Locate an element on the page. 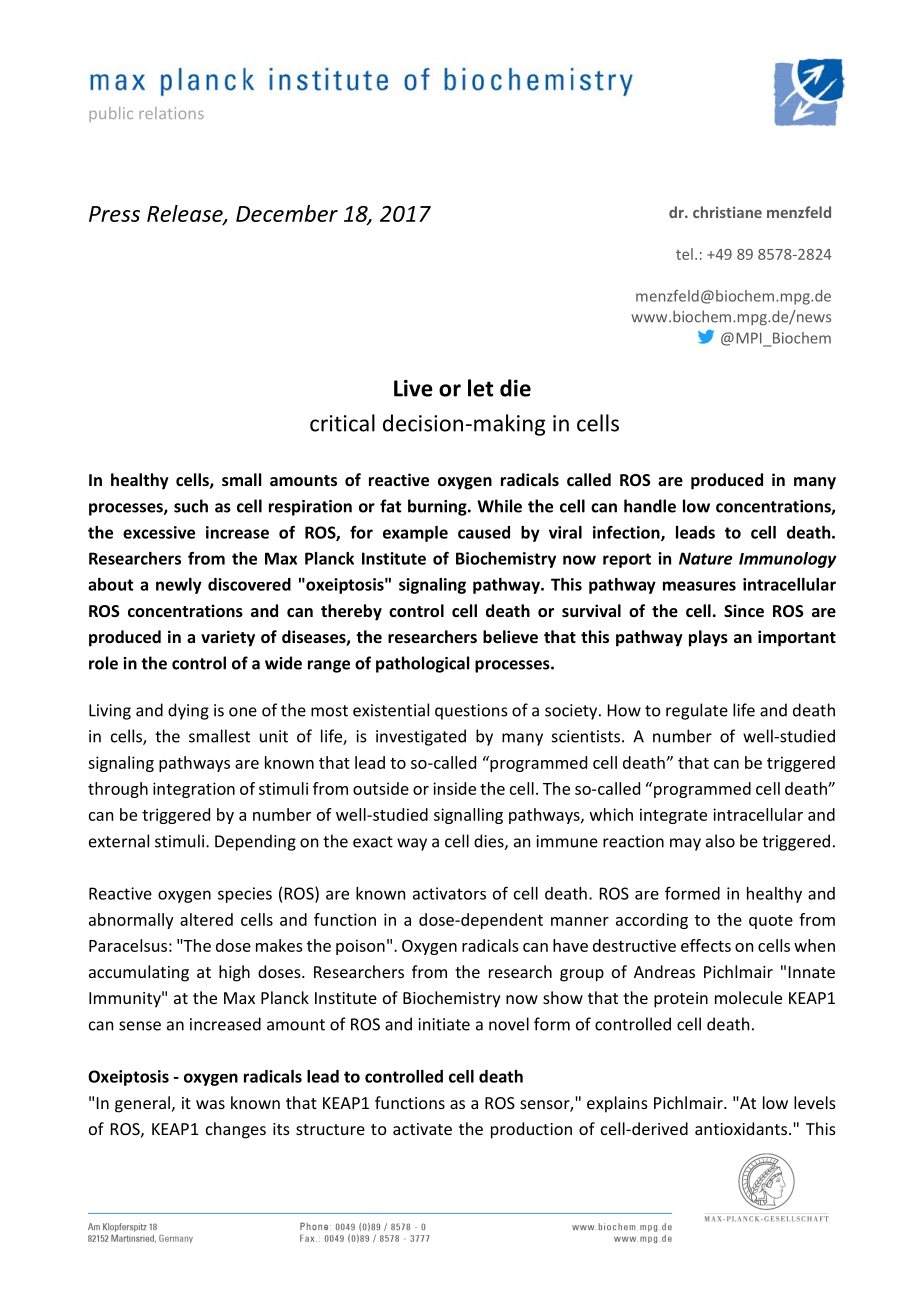 This image has height=1308, width=924. integrate is located at coordinates (673, 816).
